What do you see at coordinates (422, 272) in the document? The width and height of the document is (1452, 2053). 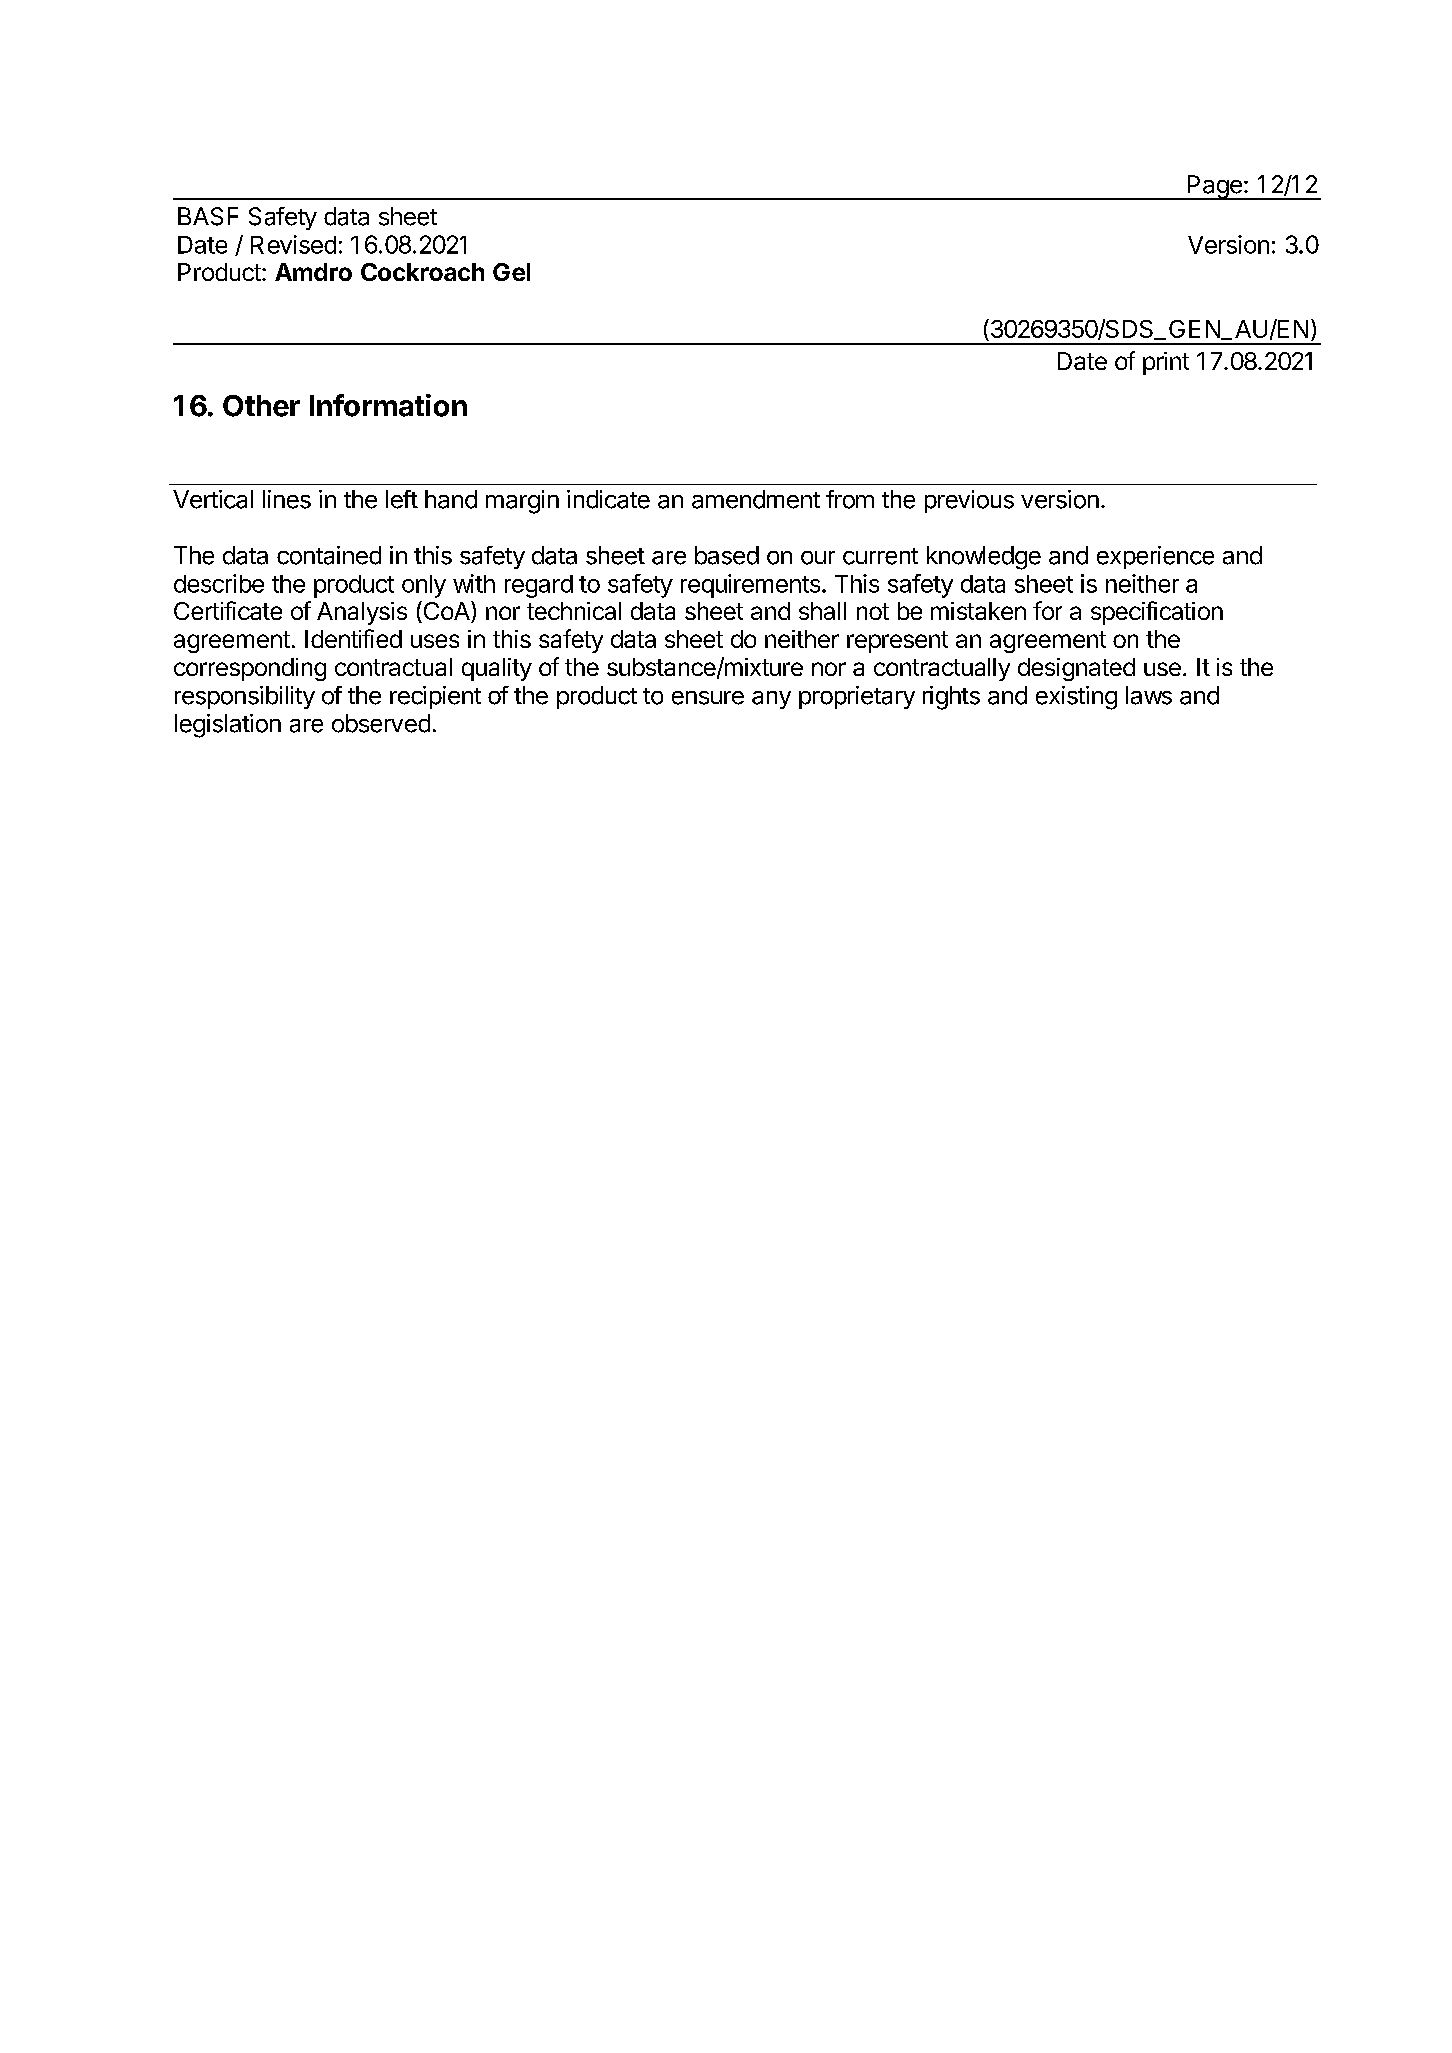 I see `Cockroach` at bounding box center [422, 272].
